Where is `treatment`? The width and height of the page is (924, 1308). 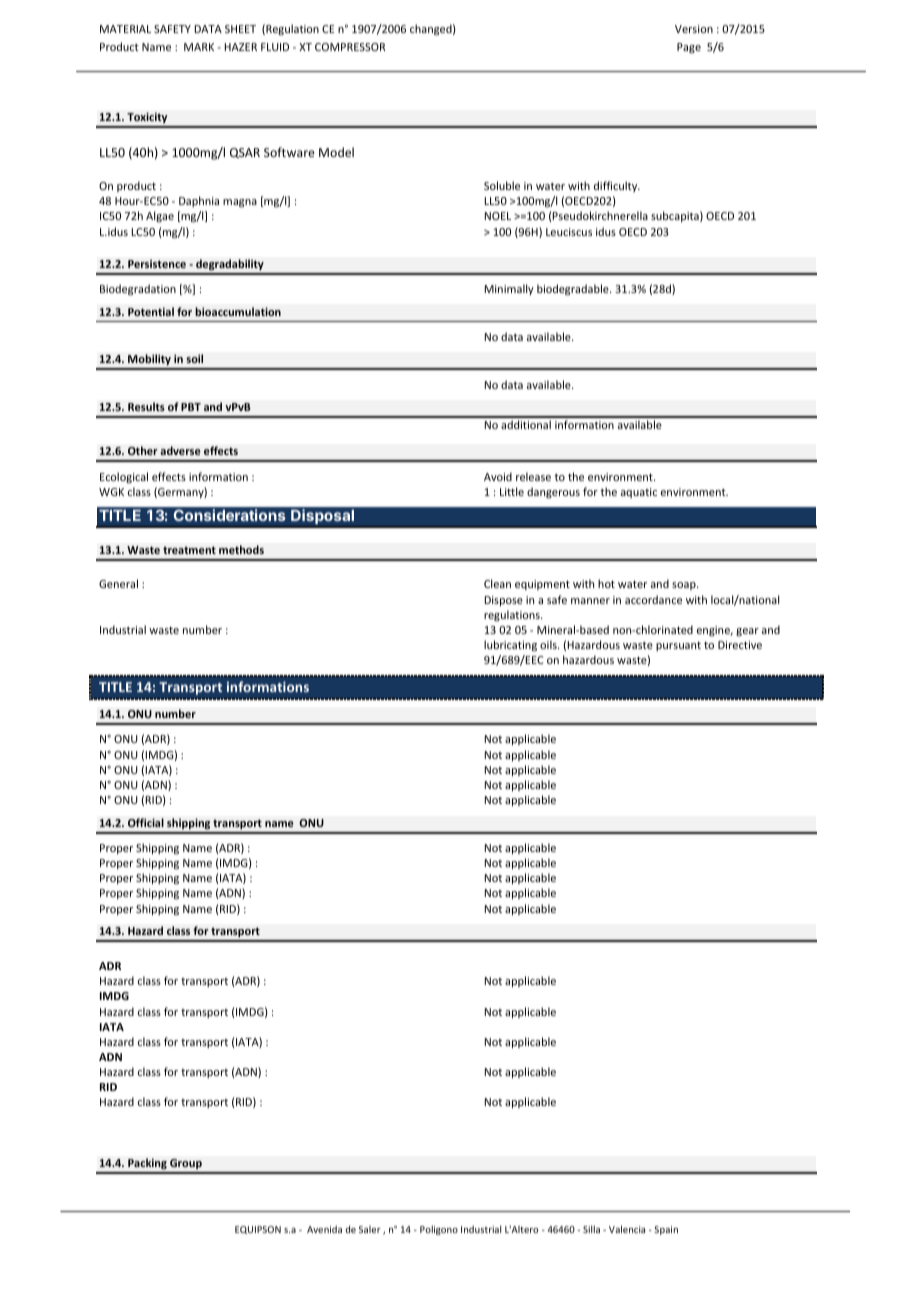
treatment is located at coordinates (189, 550).
